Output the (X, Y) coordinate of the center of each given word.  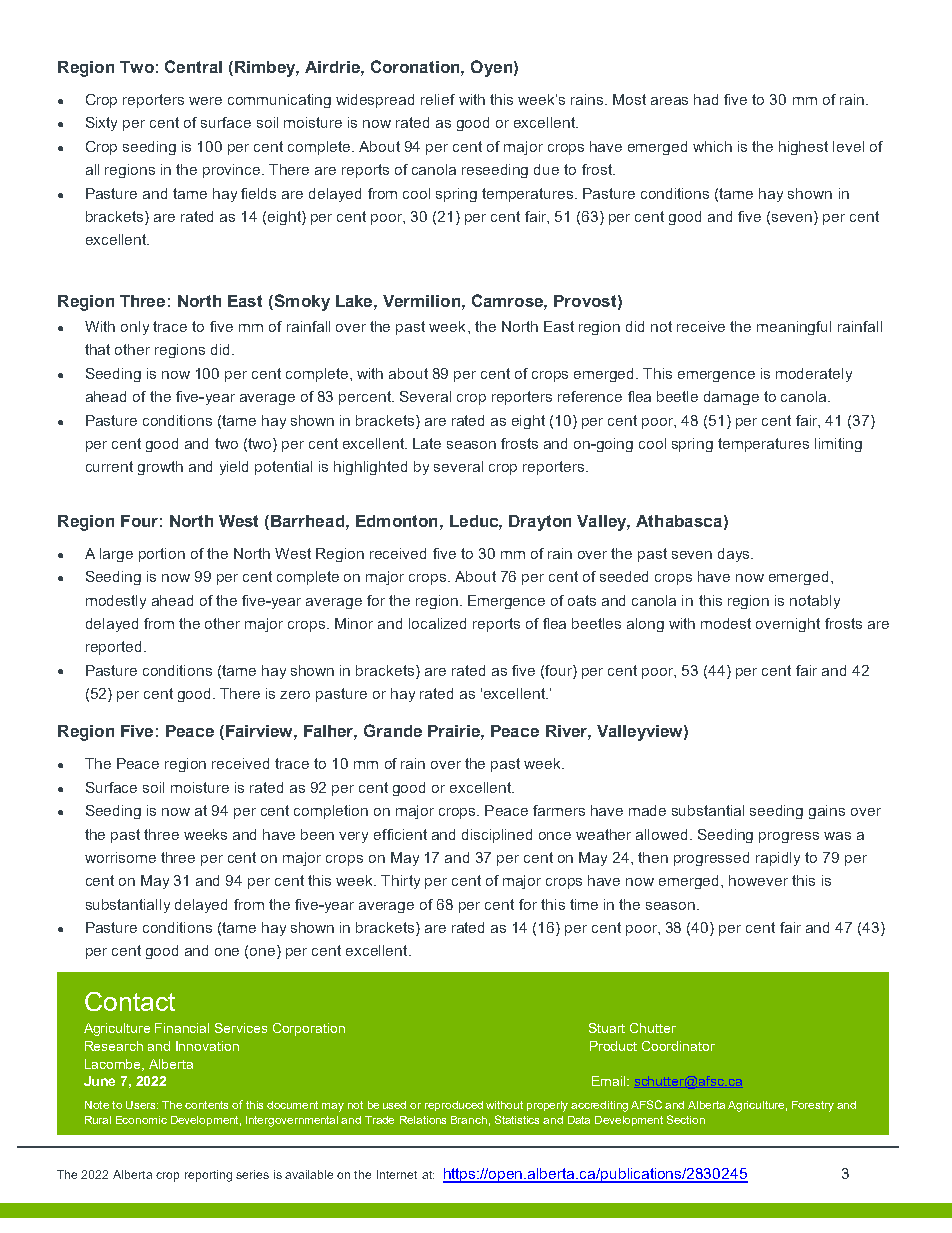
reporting (208, 1176)
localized (437, 623)
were (205, 101)
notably (815, 602)
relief (438, 99)
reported (113, 648)
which (712, 146)
